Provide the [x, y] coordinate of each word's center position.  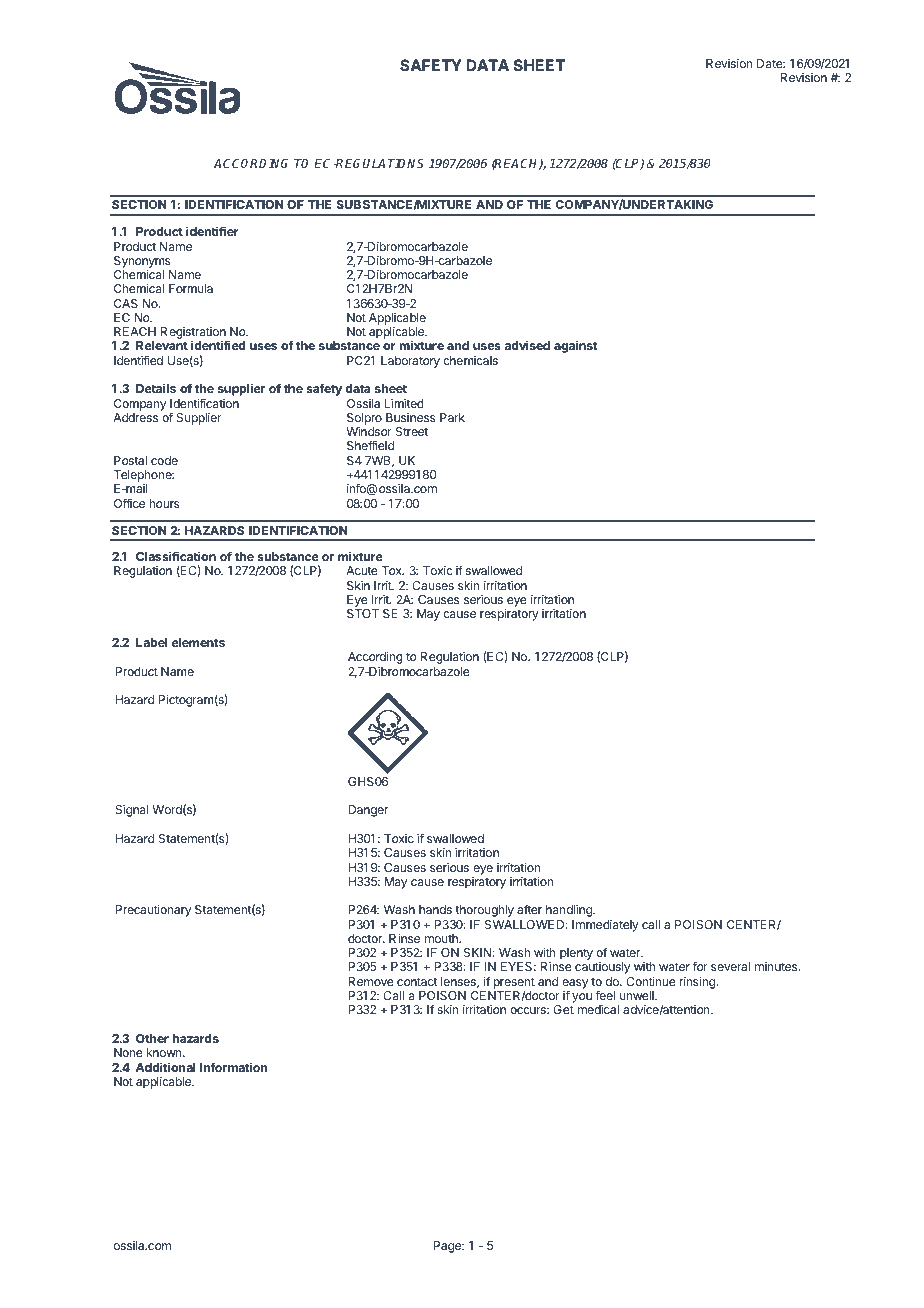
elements [198, 642]
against [576, 346]
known [165, 1052]
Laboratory [410, 362]
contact [417, 981]
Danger [368, 811]
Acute [362, 570]
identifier [212, 231]
